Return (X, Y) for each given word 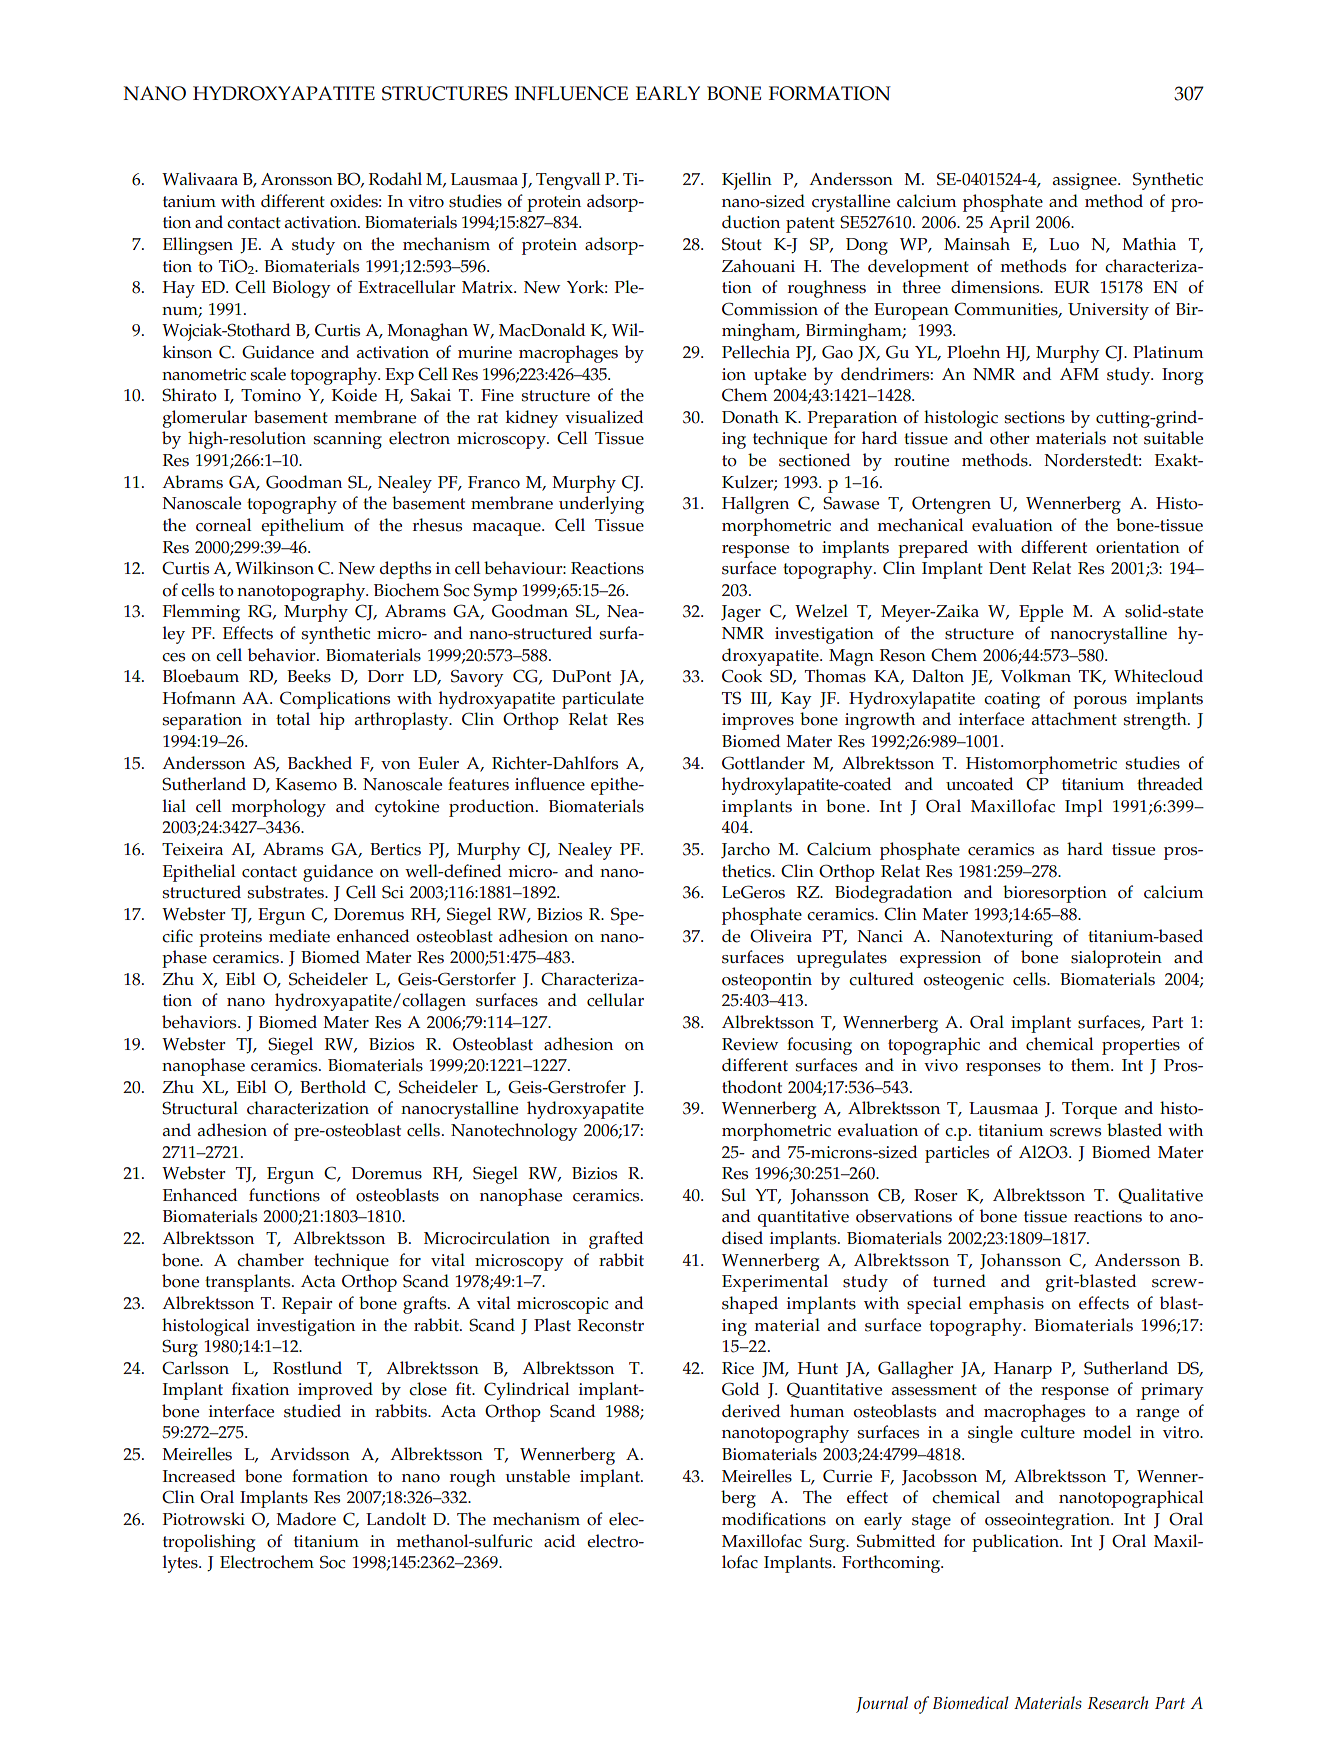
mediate (299, 936)
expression (940, 959)
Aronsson (297, 179)
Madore (306, 1519)
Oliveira (781, 936)
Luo (1064, 244)
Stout (742, 244)
